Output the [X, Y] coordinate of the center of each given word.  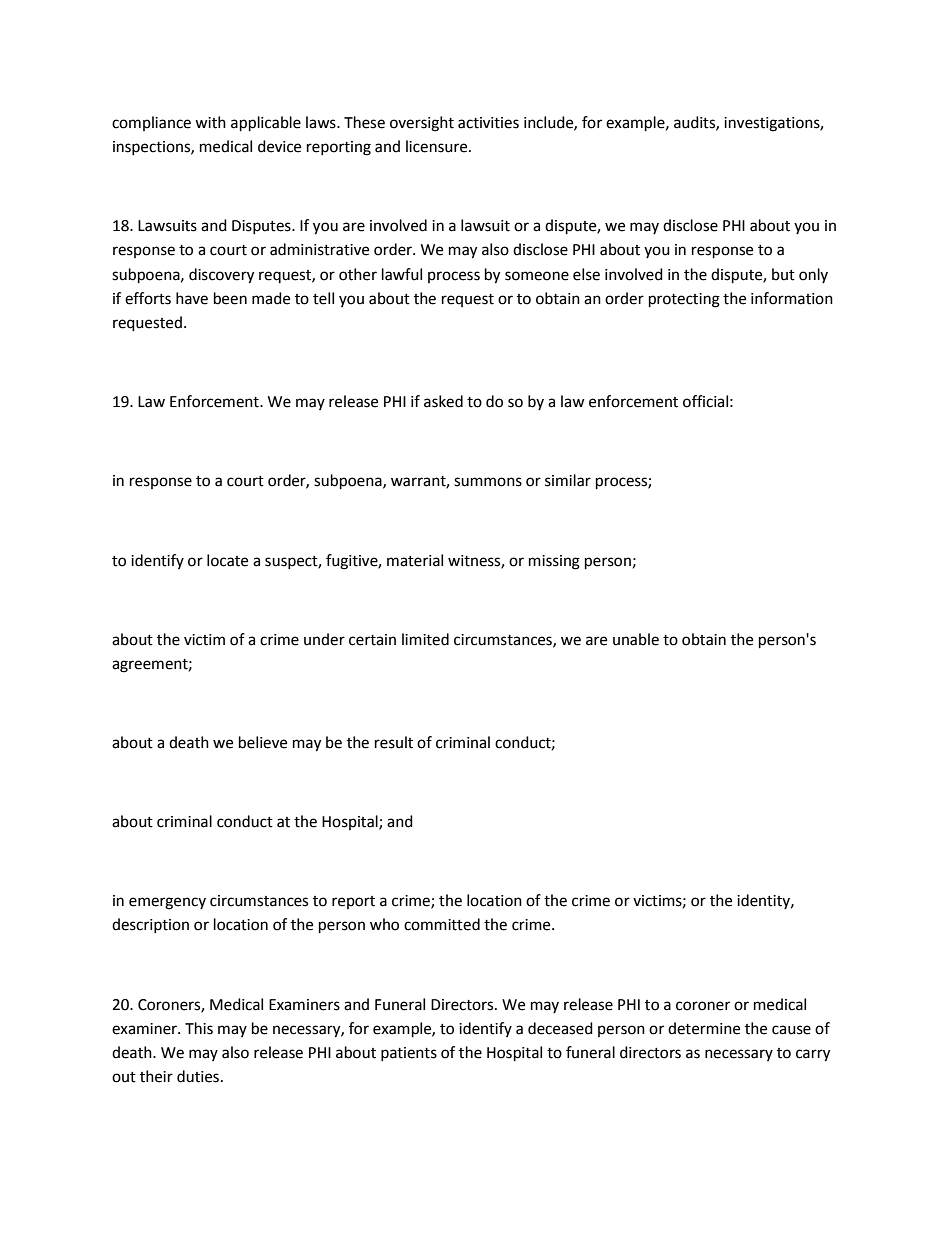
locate [227, 560]
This [199, 1028]
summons [488, 482]
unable [636, 639]
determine [704, 1028]
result [394, 742]
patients [409, 1054]
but [783, 274]
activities [488, 123]
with [210, 122]
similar [568, 480]
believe [263, 742]
